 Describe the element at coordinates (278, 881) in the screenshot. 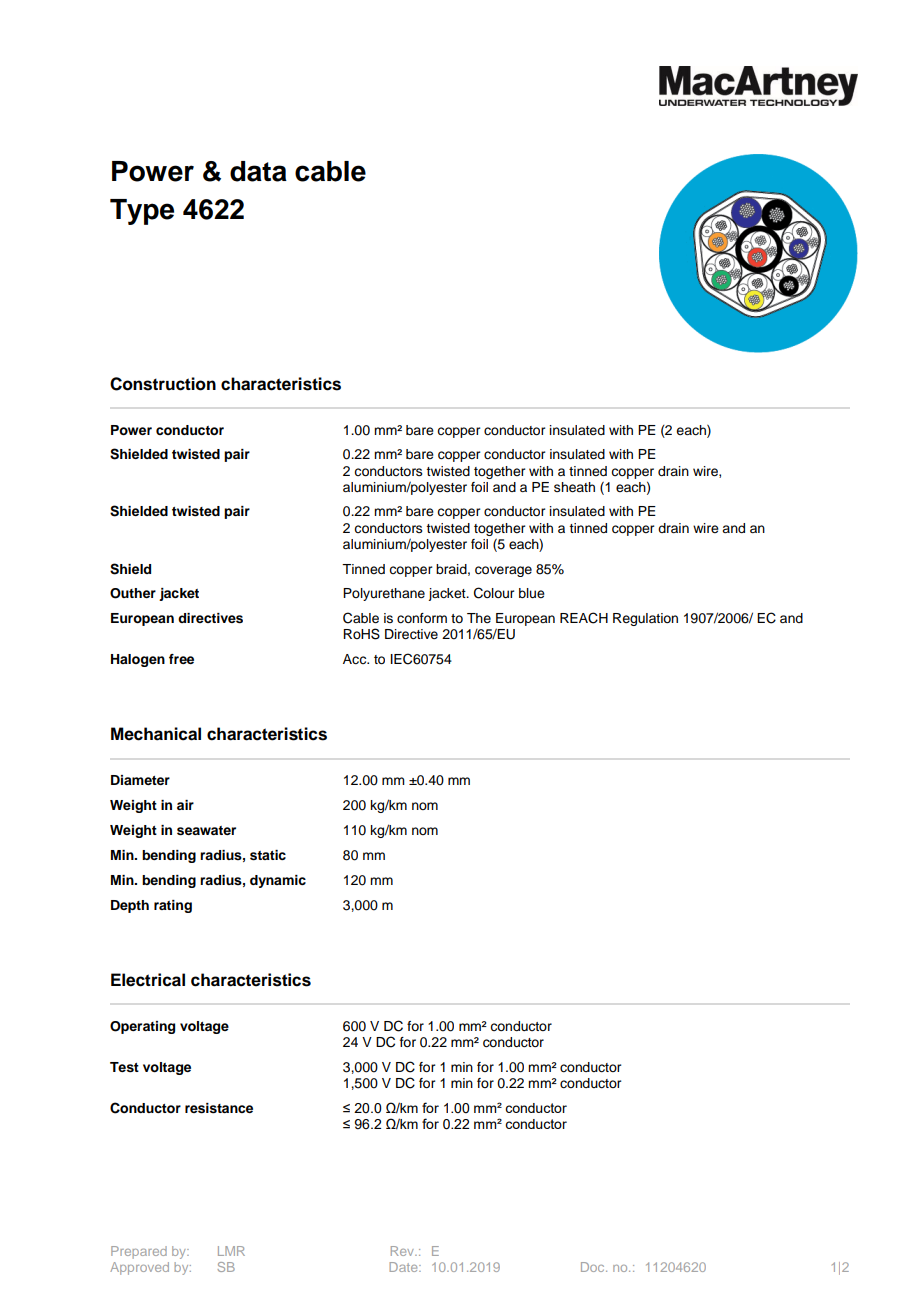

I see `dynamic` at that location.
